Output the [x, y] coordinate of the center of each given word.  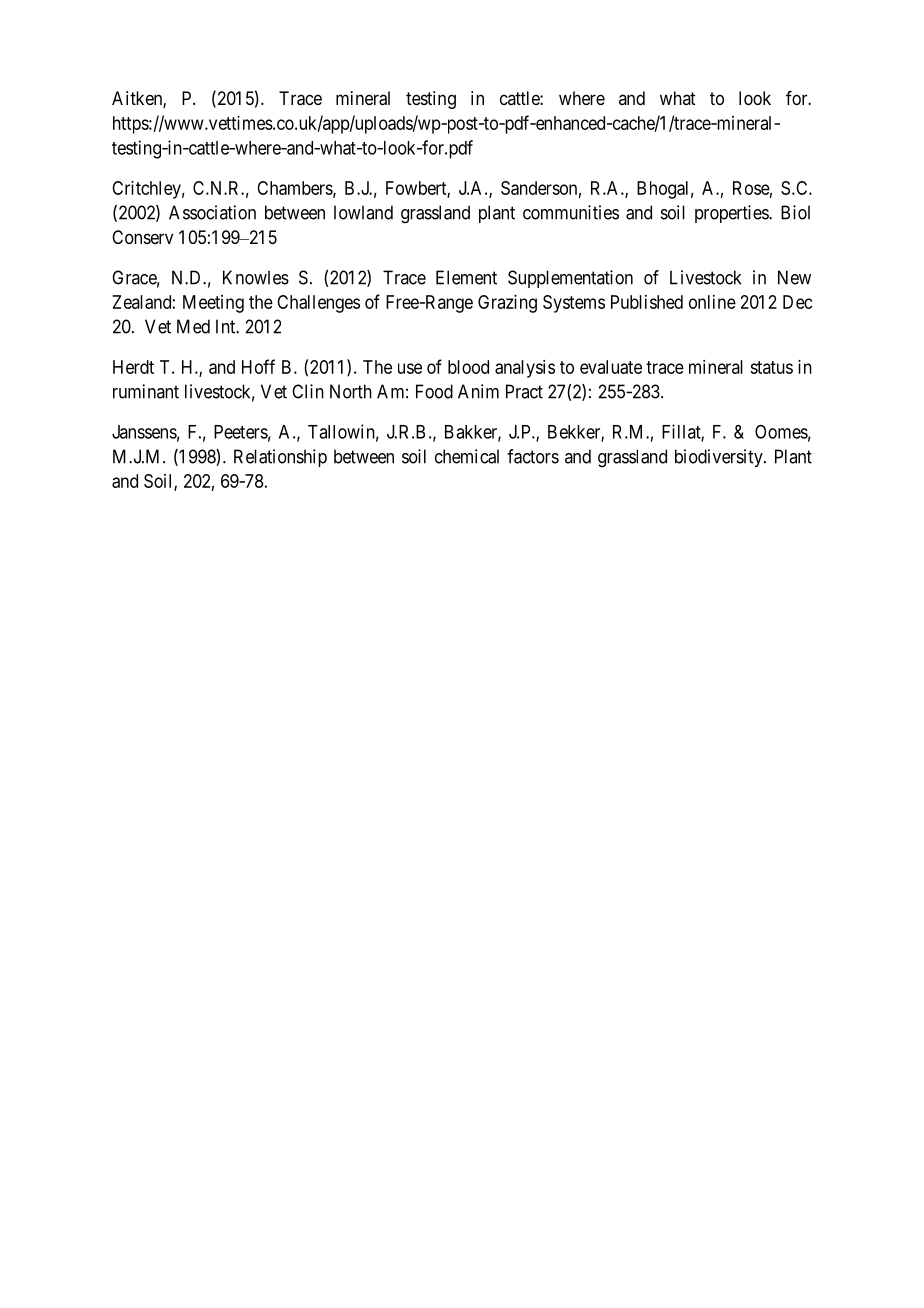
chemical [467, 456]
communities [571, 212]
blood [468, 367]
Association [212, 212]
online [712, 302]
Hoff [258, 366]
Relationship [280, 458]
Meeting [213, 304]
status [771, 367]
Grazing [507, 304]
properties [732, 214]
